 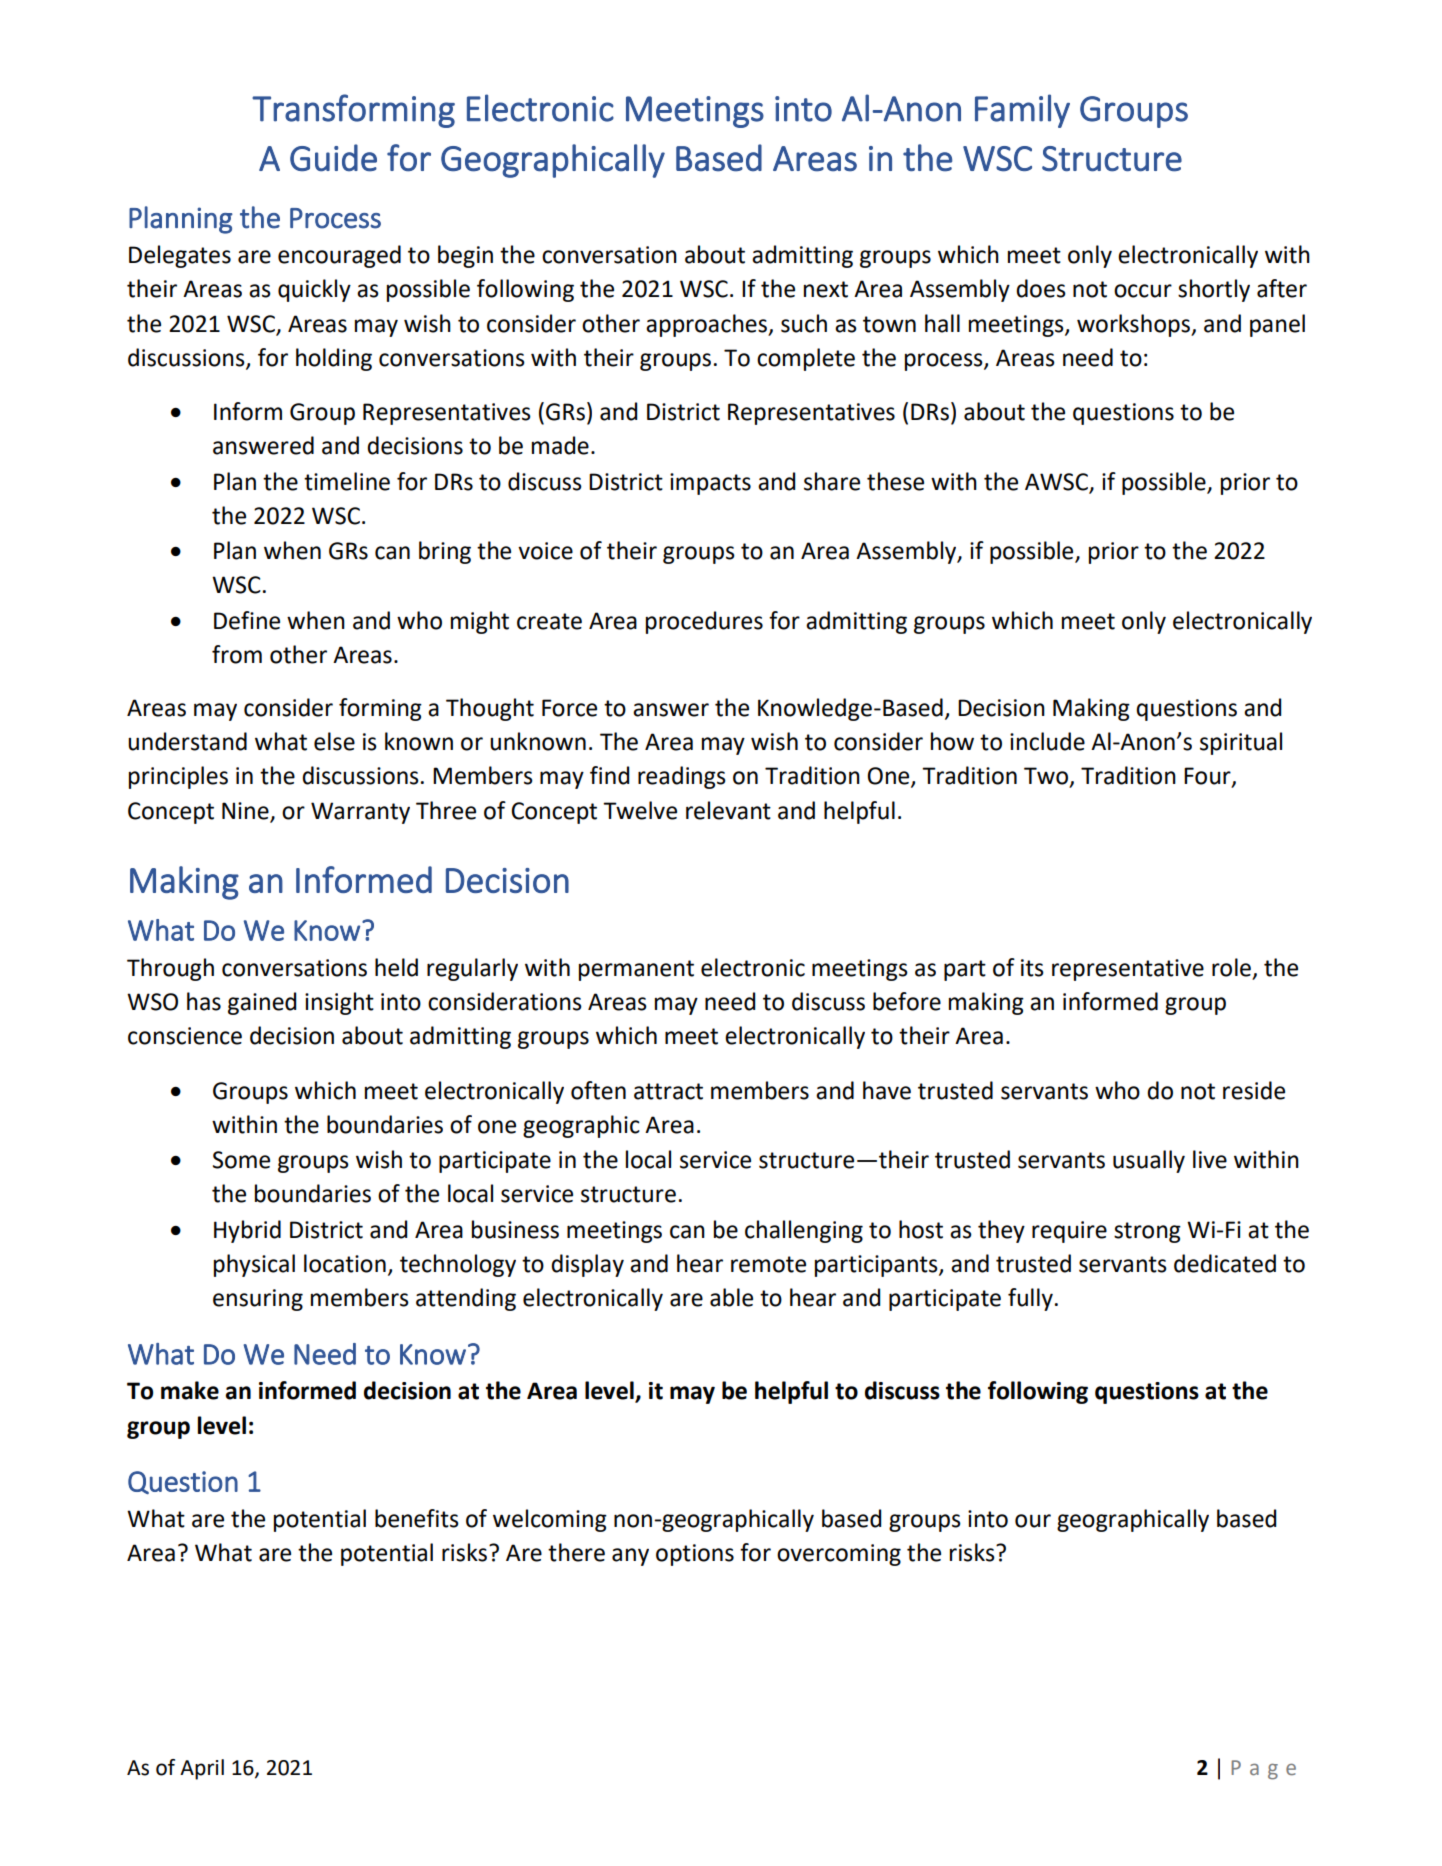 I want to click on insight, so click(x=339, y=1003).
